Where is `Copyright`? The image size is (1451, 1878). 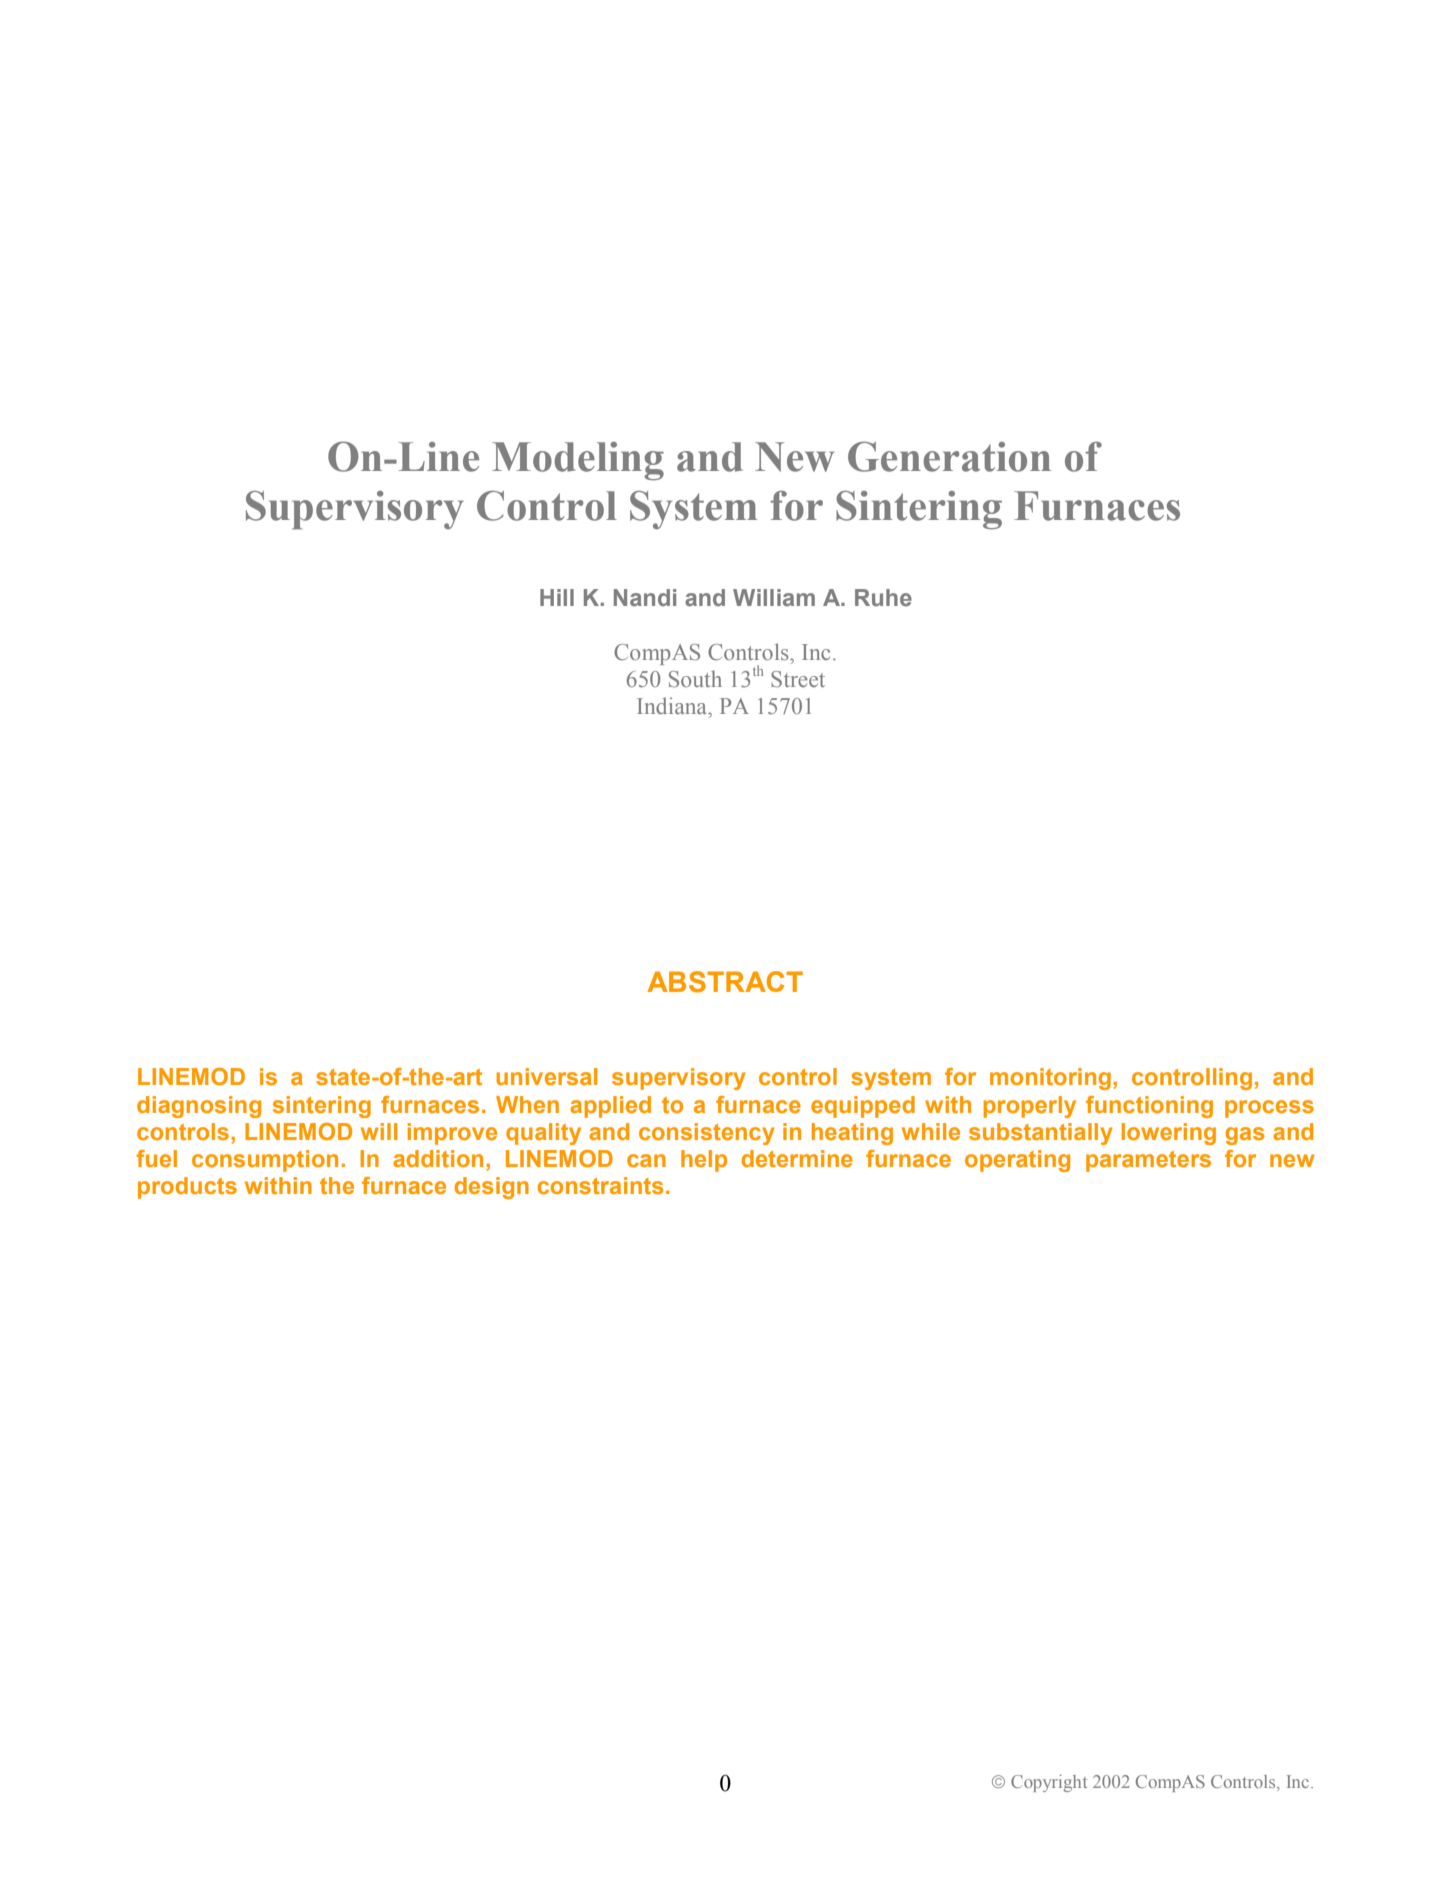
Copyright is located at coordinates (1049, 1783).
